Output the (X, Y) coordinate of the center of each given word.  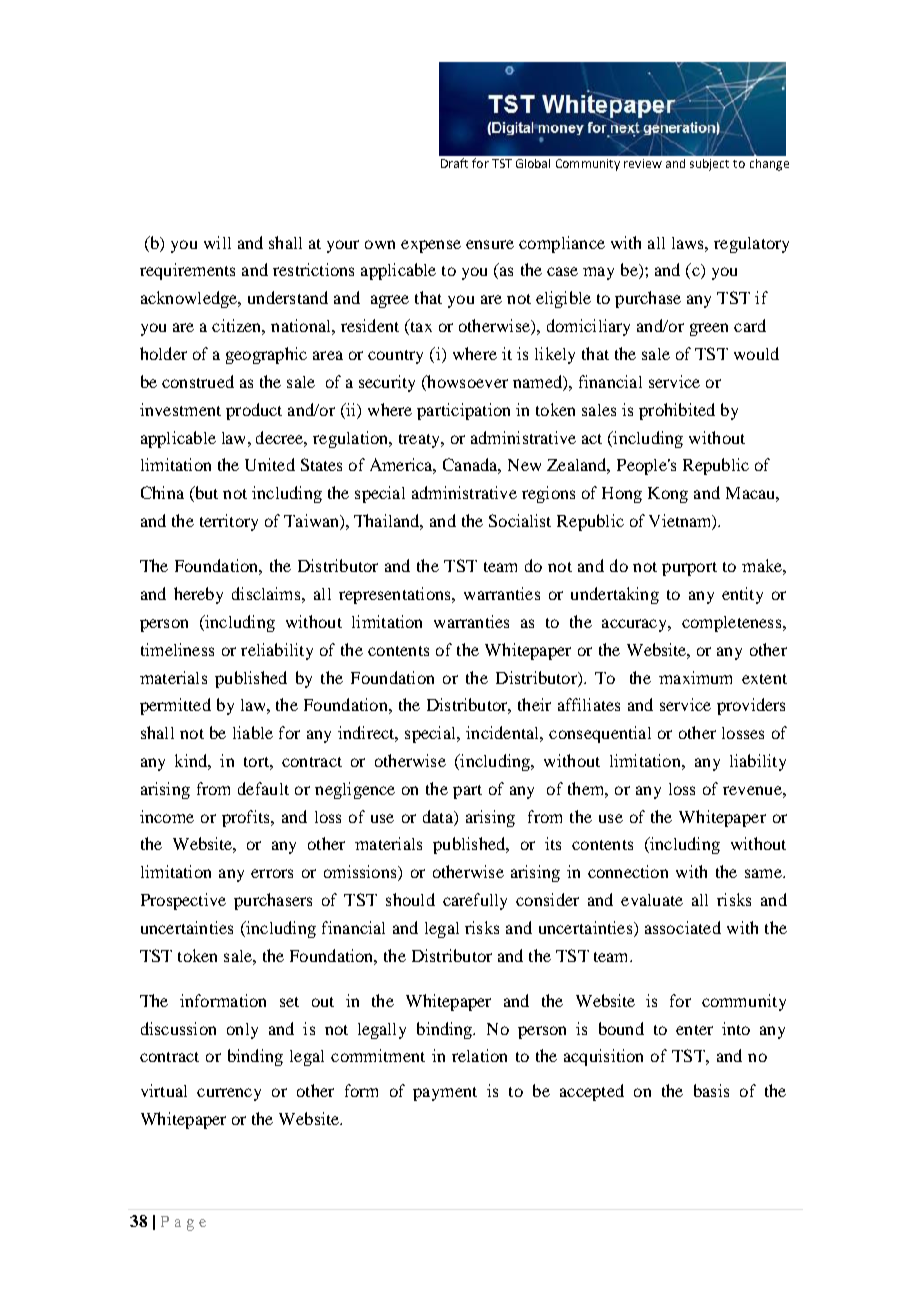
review (643, 163)
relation (479, 1055)
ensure (490, 244)
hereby (198, 595)
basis (711, 1090)
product (254, 411)
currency (229, 1094)
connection (628, 871)
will (217, 242)
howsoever (466, 383)
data (439, 816)
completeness (733, 624)
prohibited (677, 411)
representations (396, 595)
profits (247, 818)
